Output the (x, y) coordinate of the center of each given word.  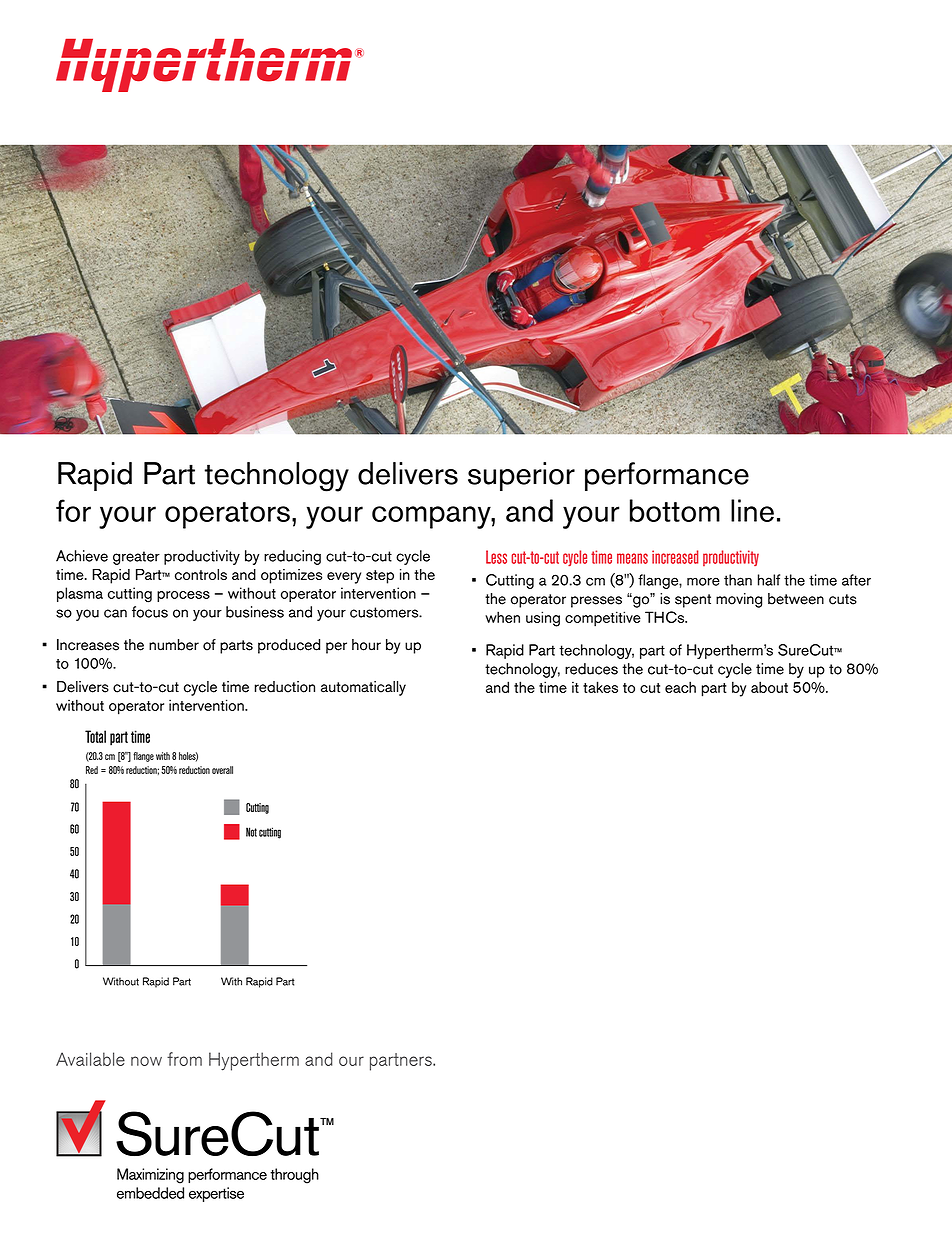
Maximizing (150, 1176)
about (769, 687)
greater (136, 558)
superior (521, 476)
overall (222, 770)
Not (251, 832)
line (752, 510)
